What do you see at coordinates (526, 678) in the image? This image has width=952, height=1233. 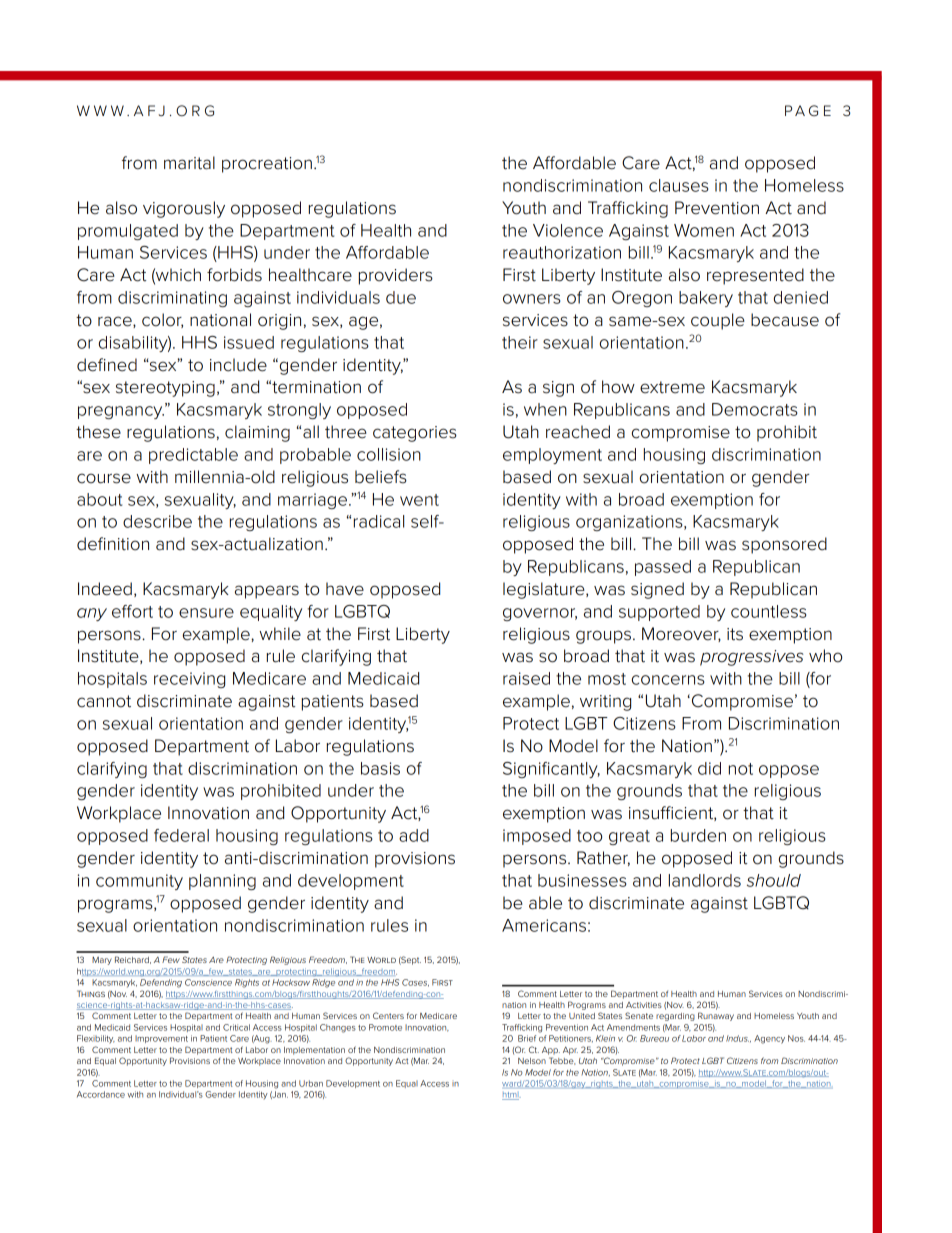 I see `raised` at bounding box center [526, 678].
